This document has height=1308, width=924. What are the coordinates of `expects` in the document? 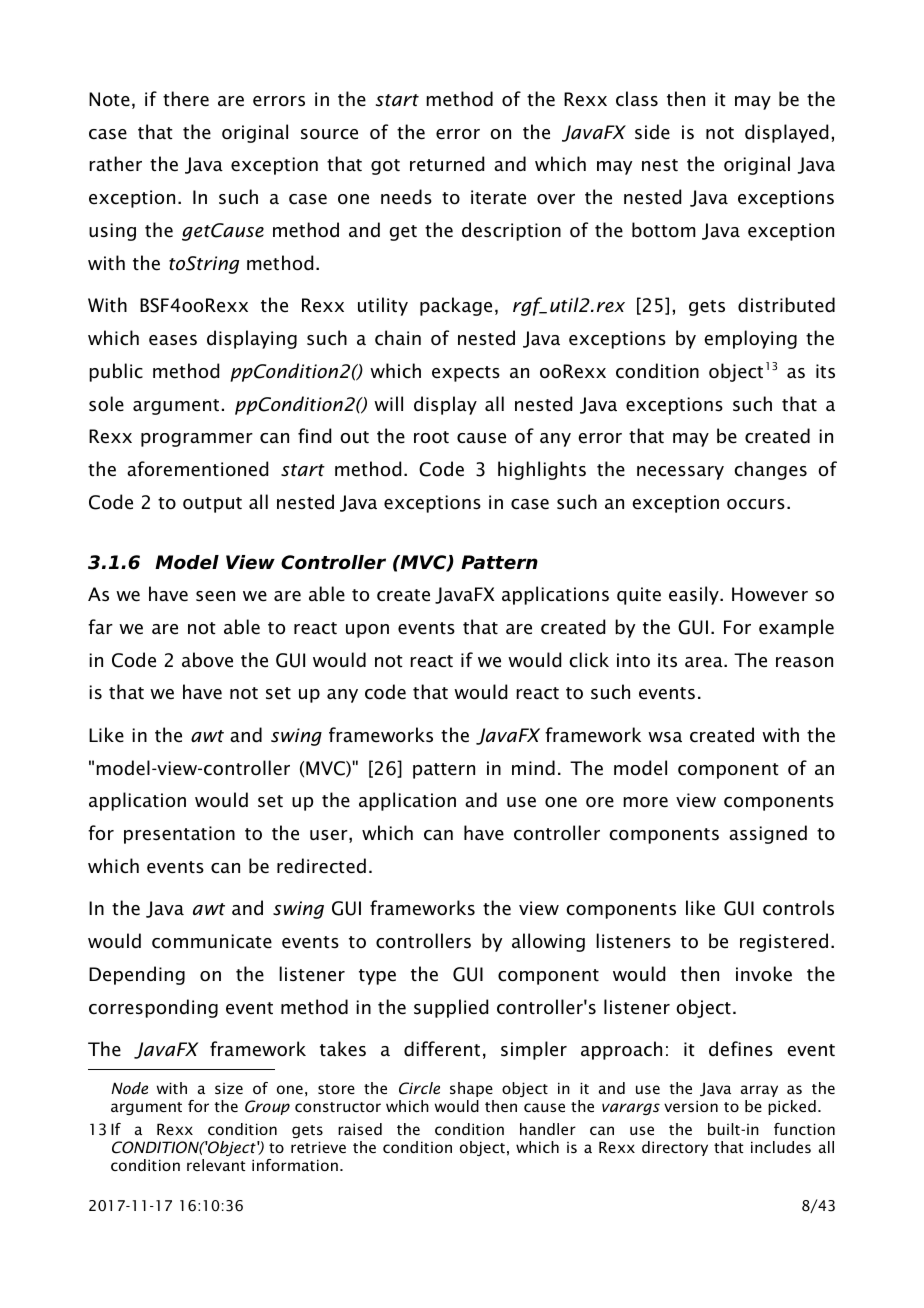 It's located at (466, 374).
